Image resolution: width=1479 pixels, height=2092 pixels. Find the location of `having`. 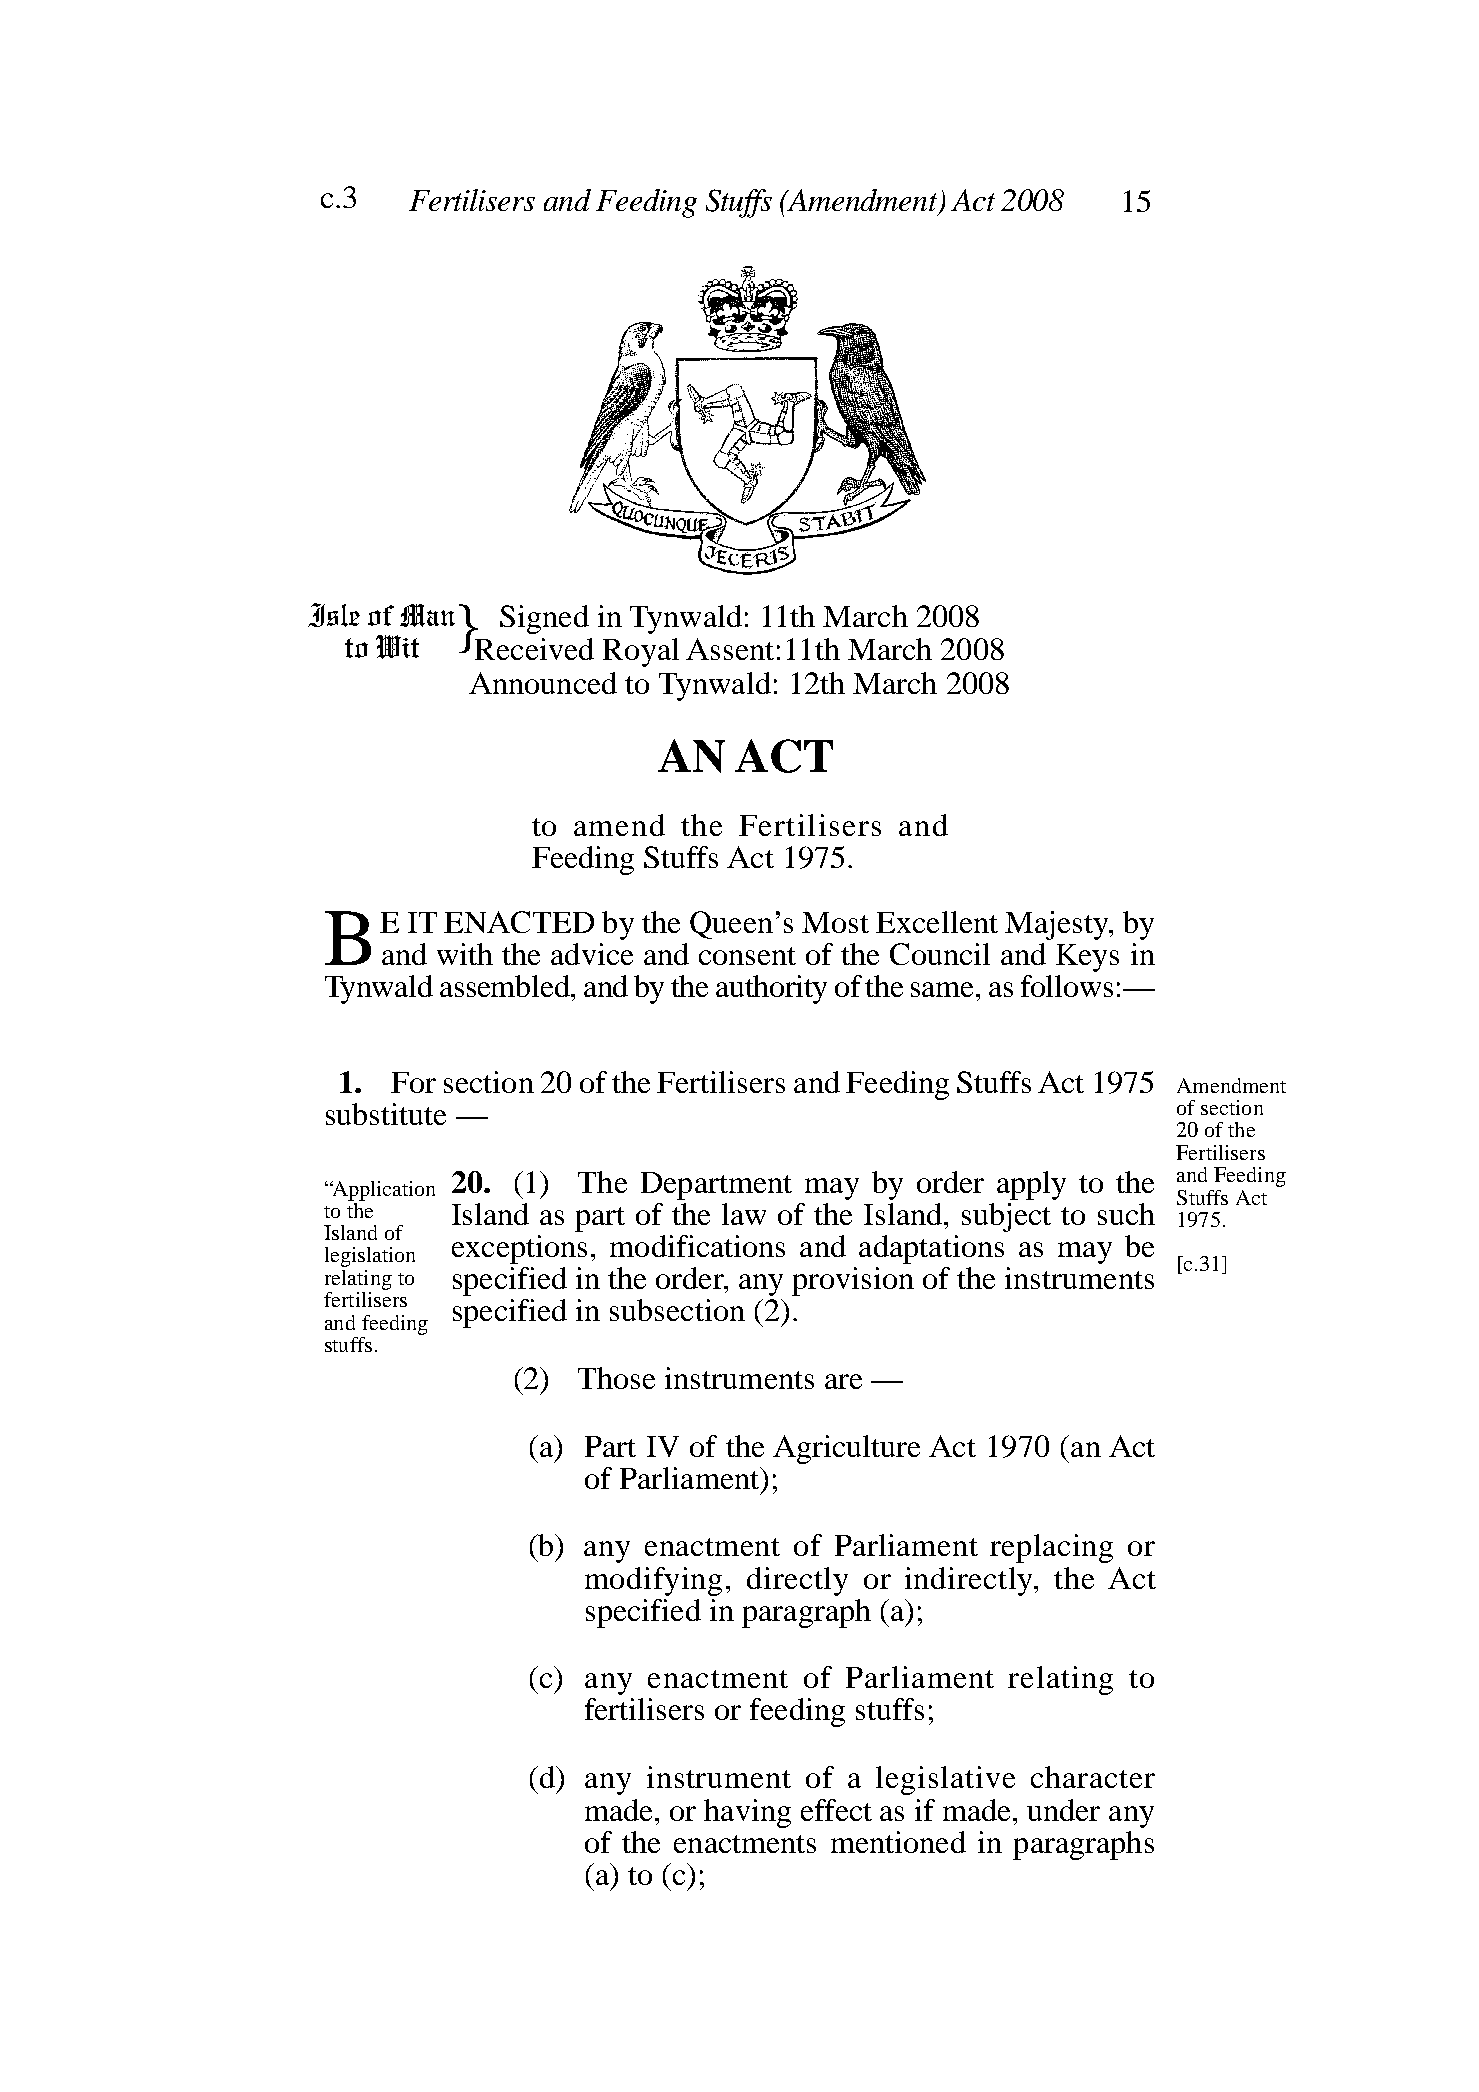

having is located at coordinates (747, 1813).
